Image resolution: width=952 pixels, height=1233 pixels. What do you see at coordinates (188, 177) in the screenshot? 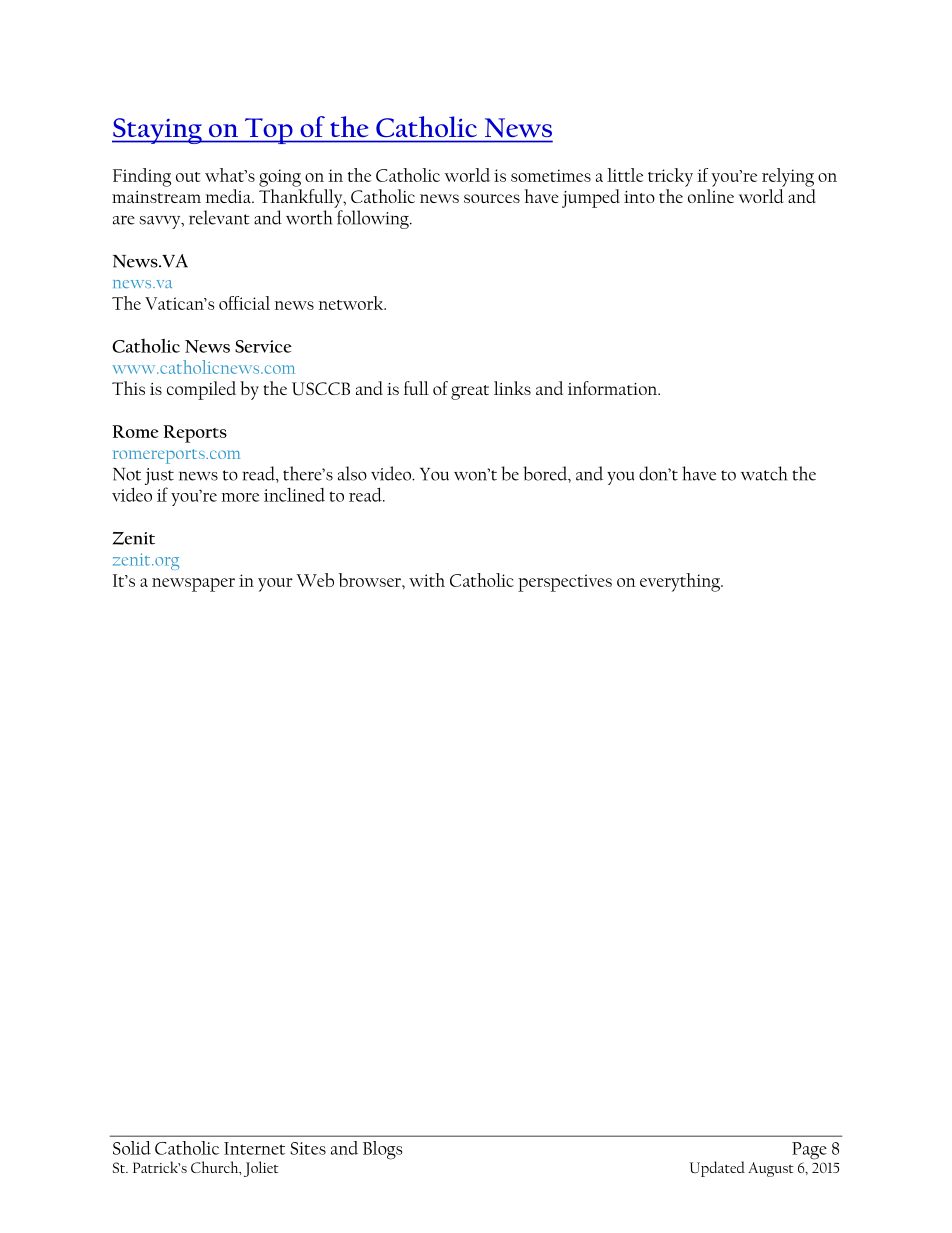
I see `out` at bounding box center [188, 177].
